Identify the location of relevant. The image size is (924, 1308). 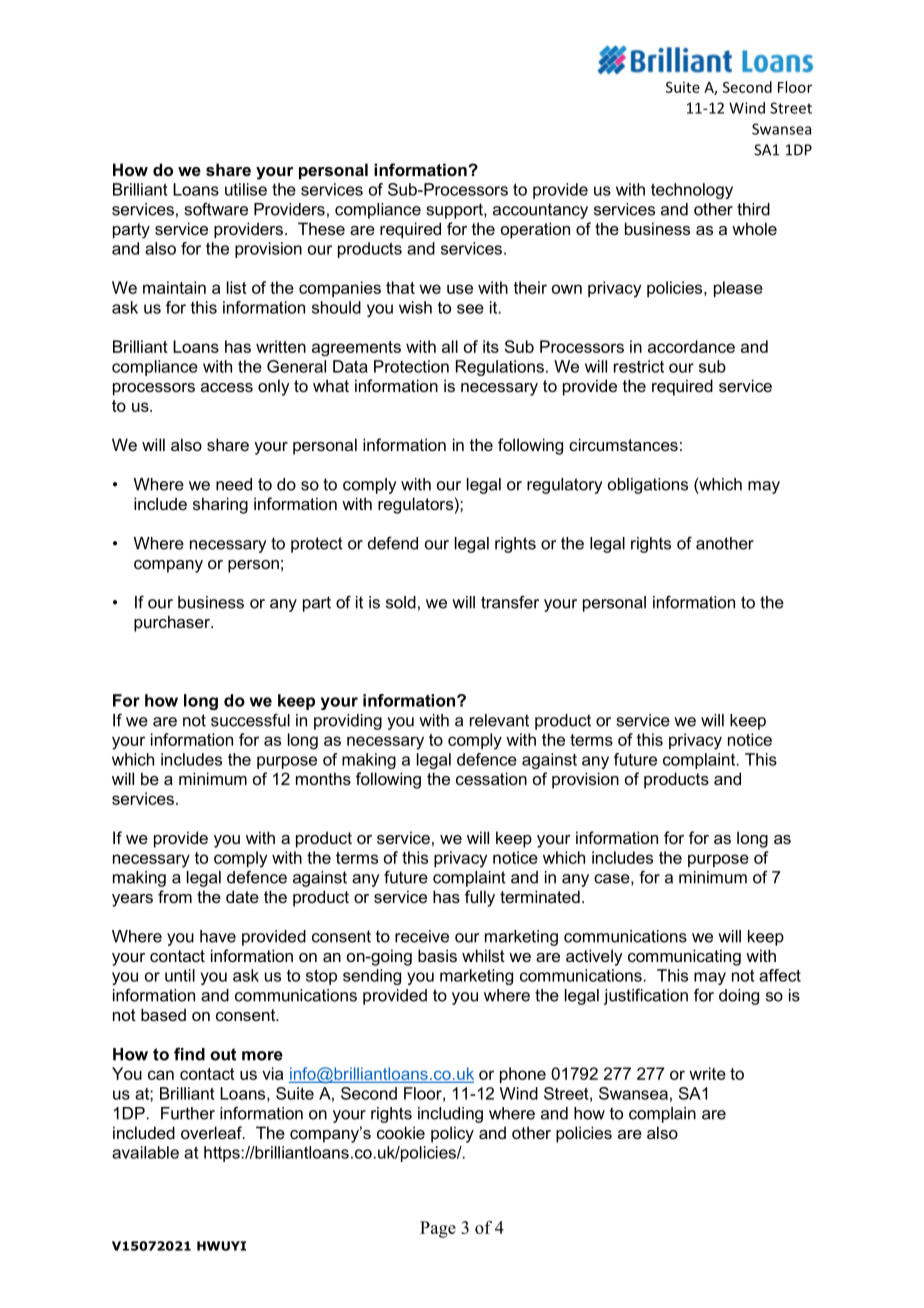
(499, 720).
